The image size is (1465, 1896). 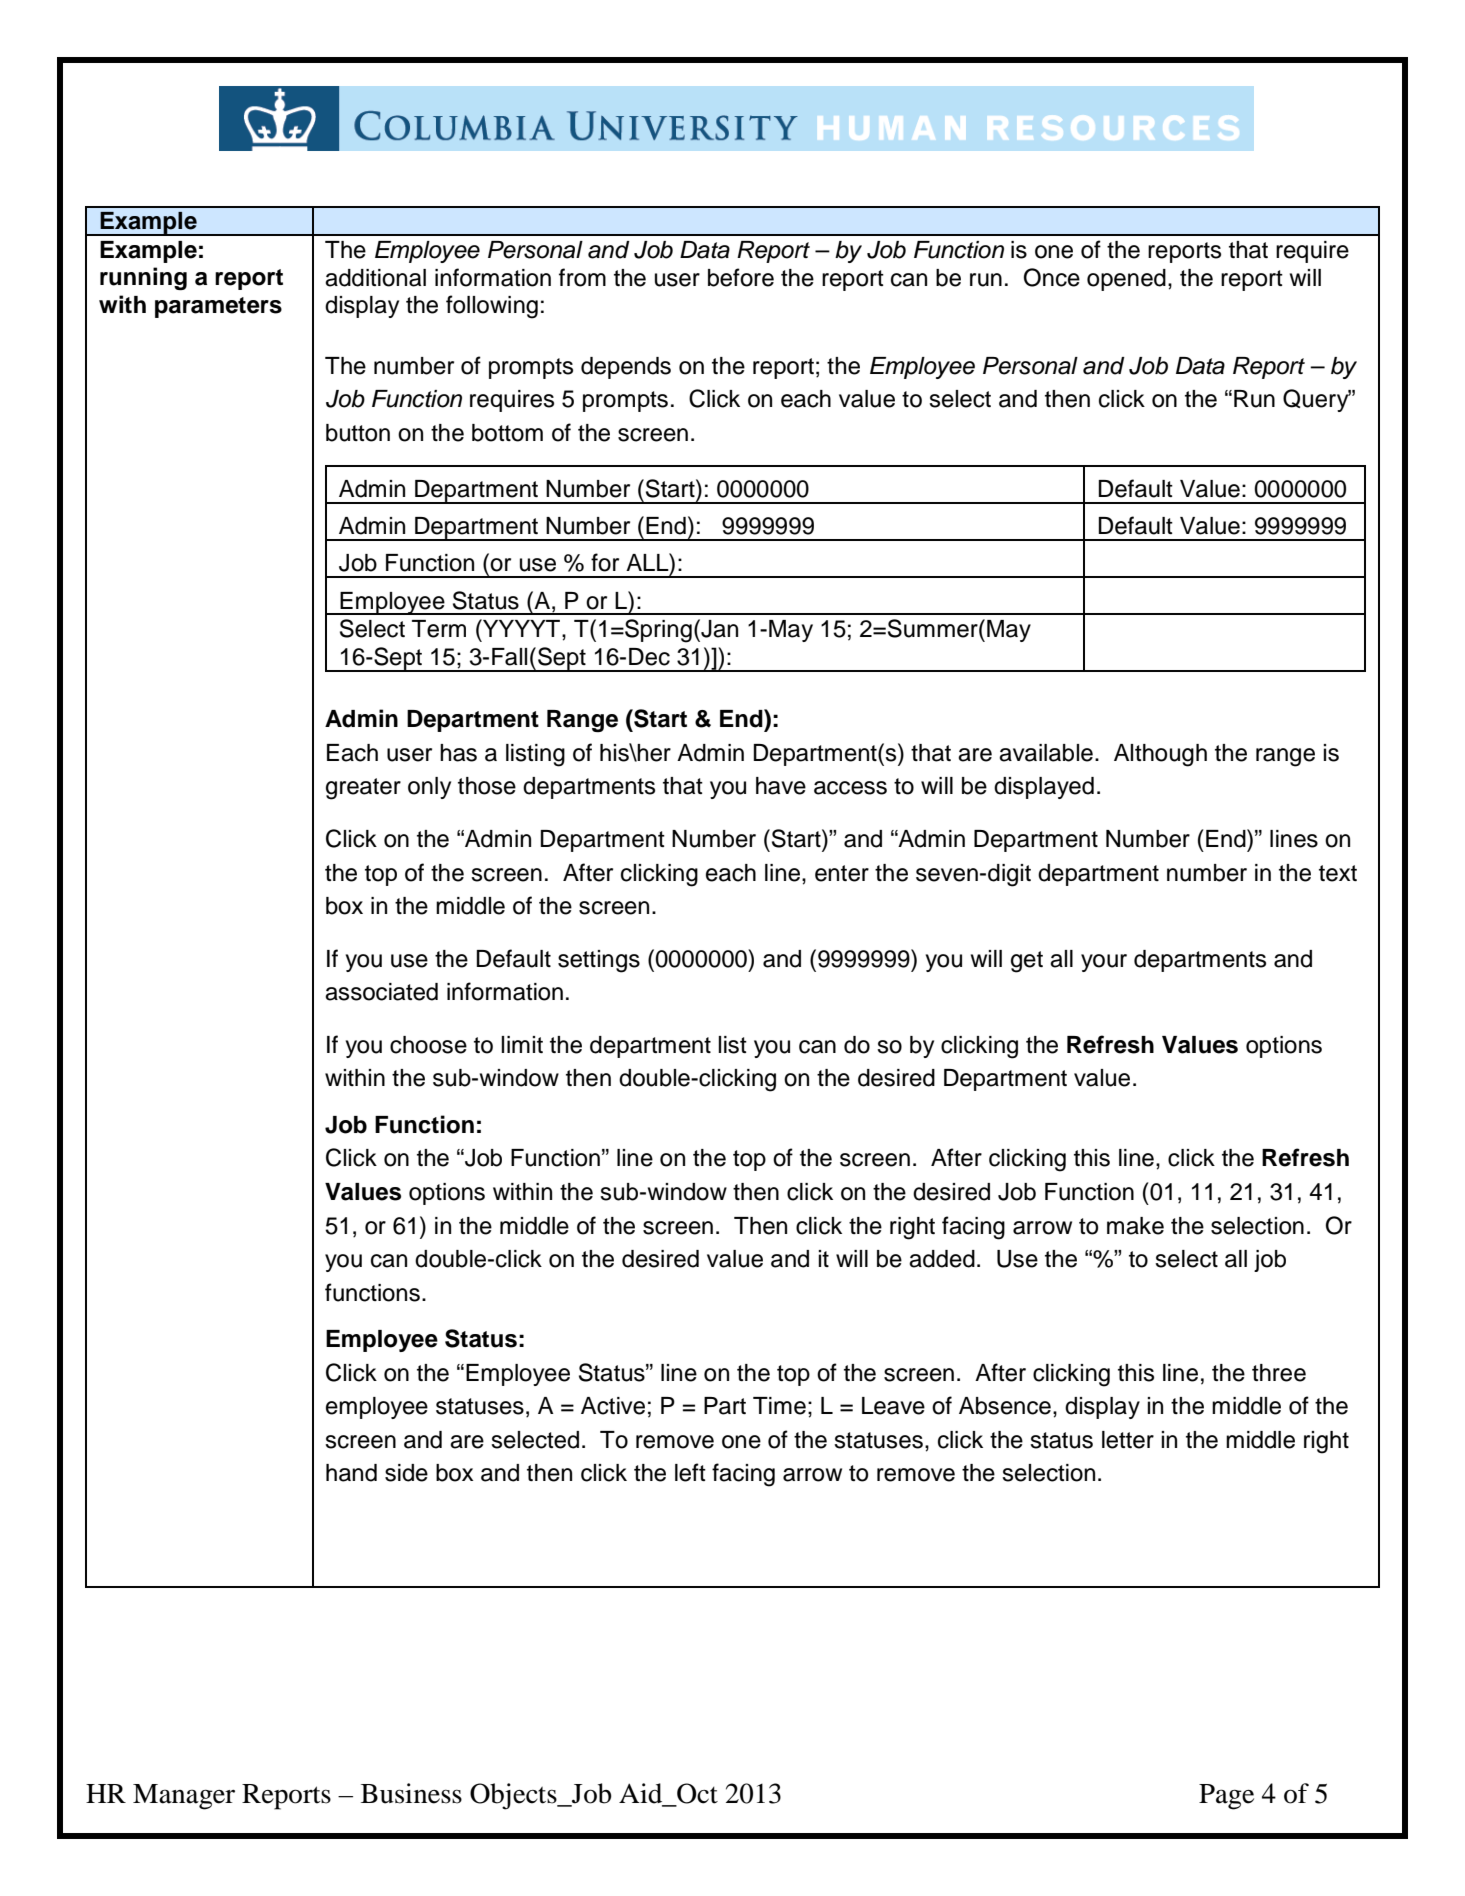 I want to click on Although, so click(x=1160, y=755).
